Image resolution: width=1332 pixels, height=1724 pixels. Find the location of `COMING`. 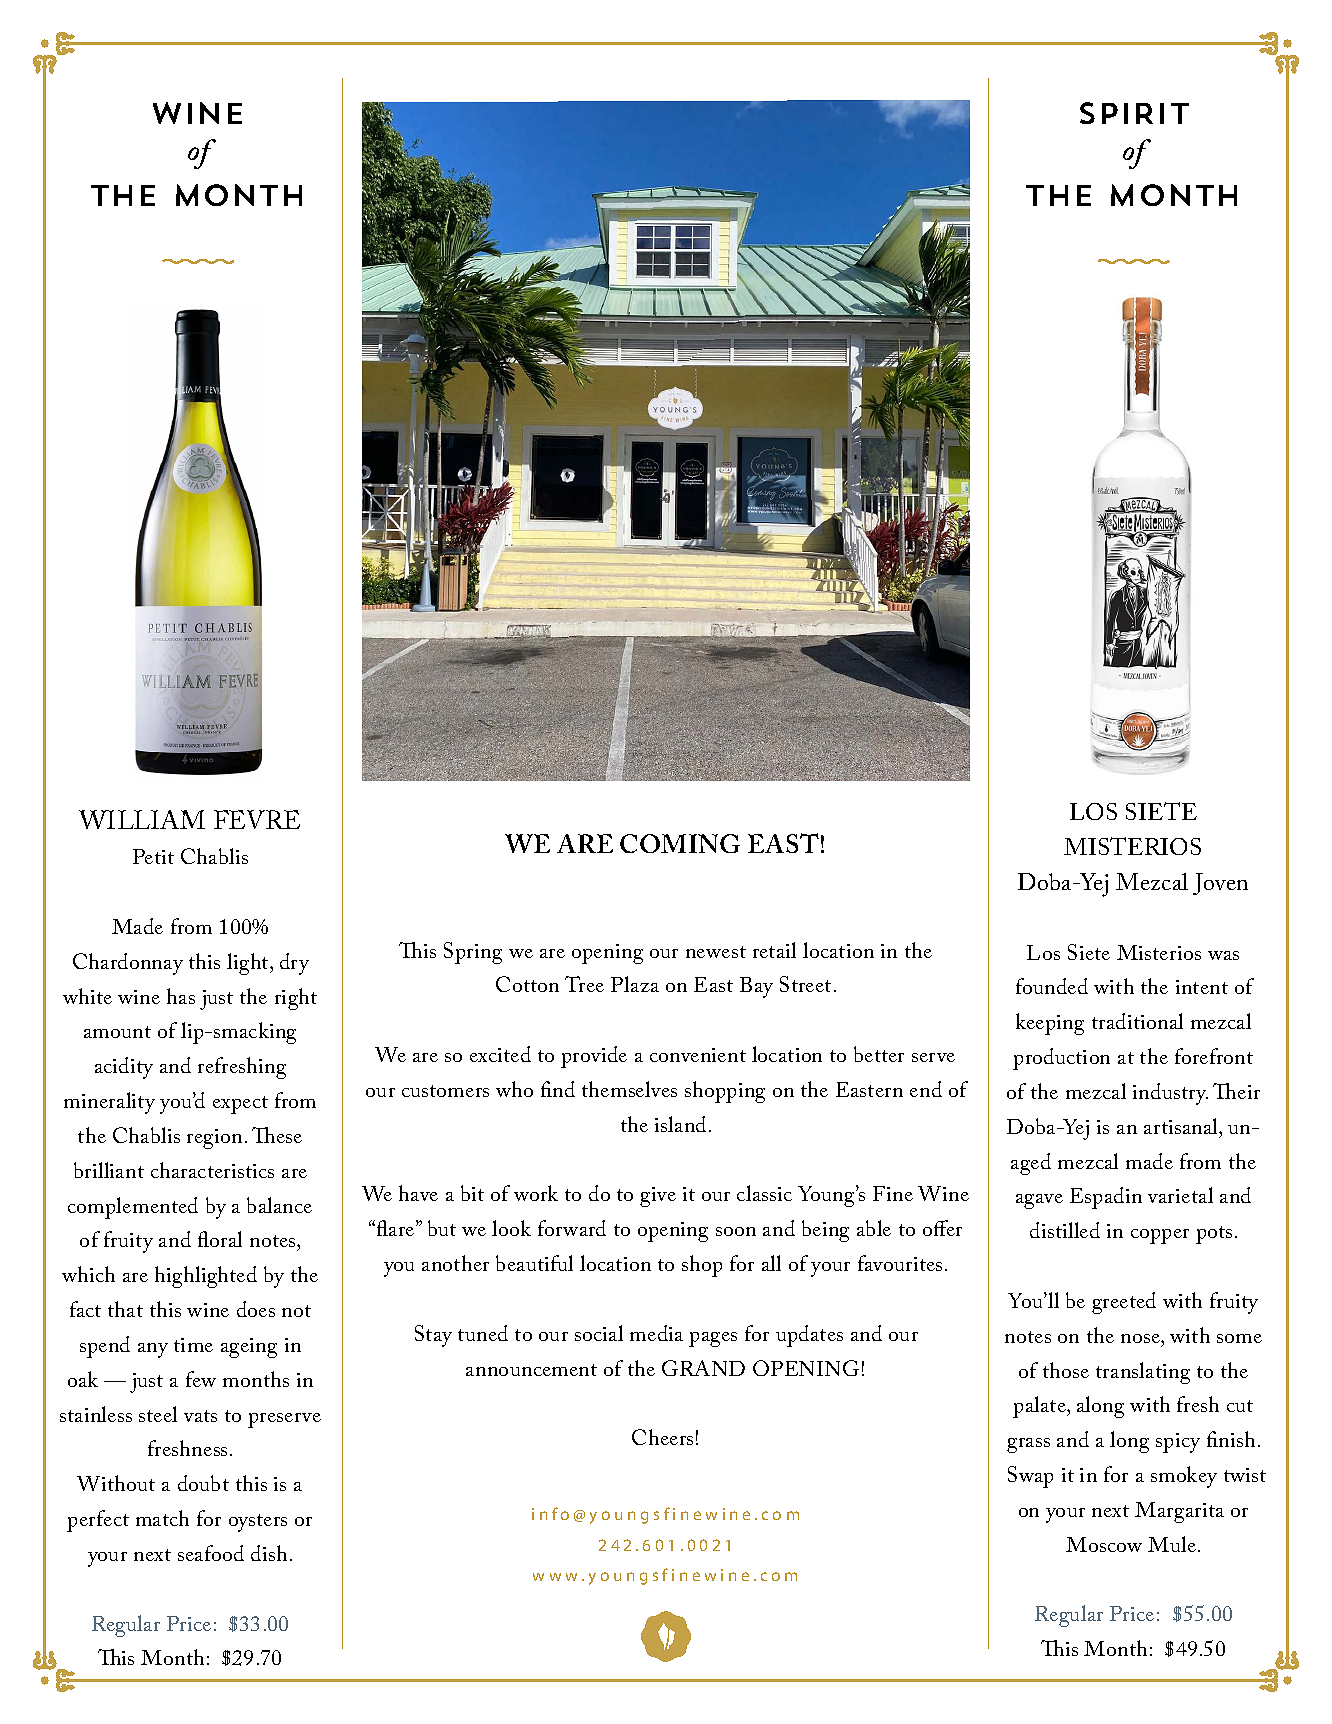

COMING is located at coordinates (680, 843).
